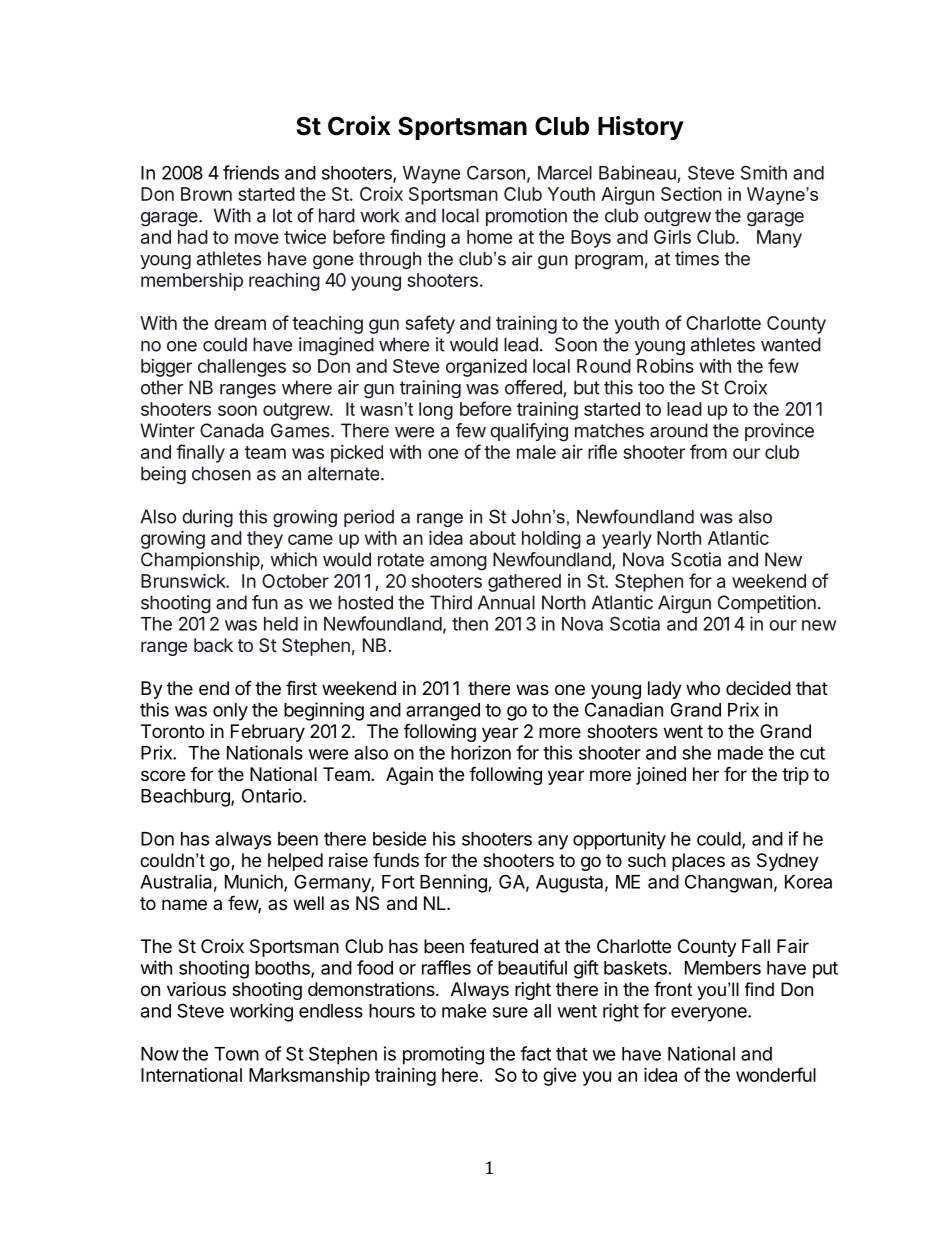  I want to click on from, so click(708, 451).
